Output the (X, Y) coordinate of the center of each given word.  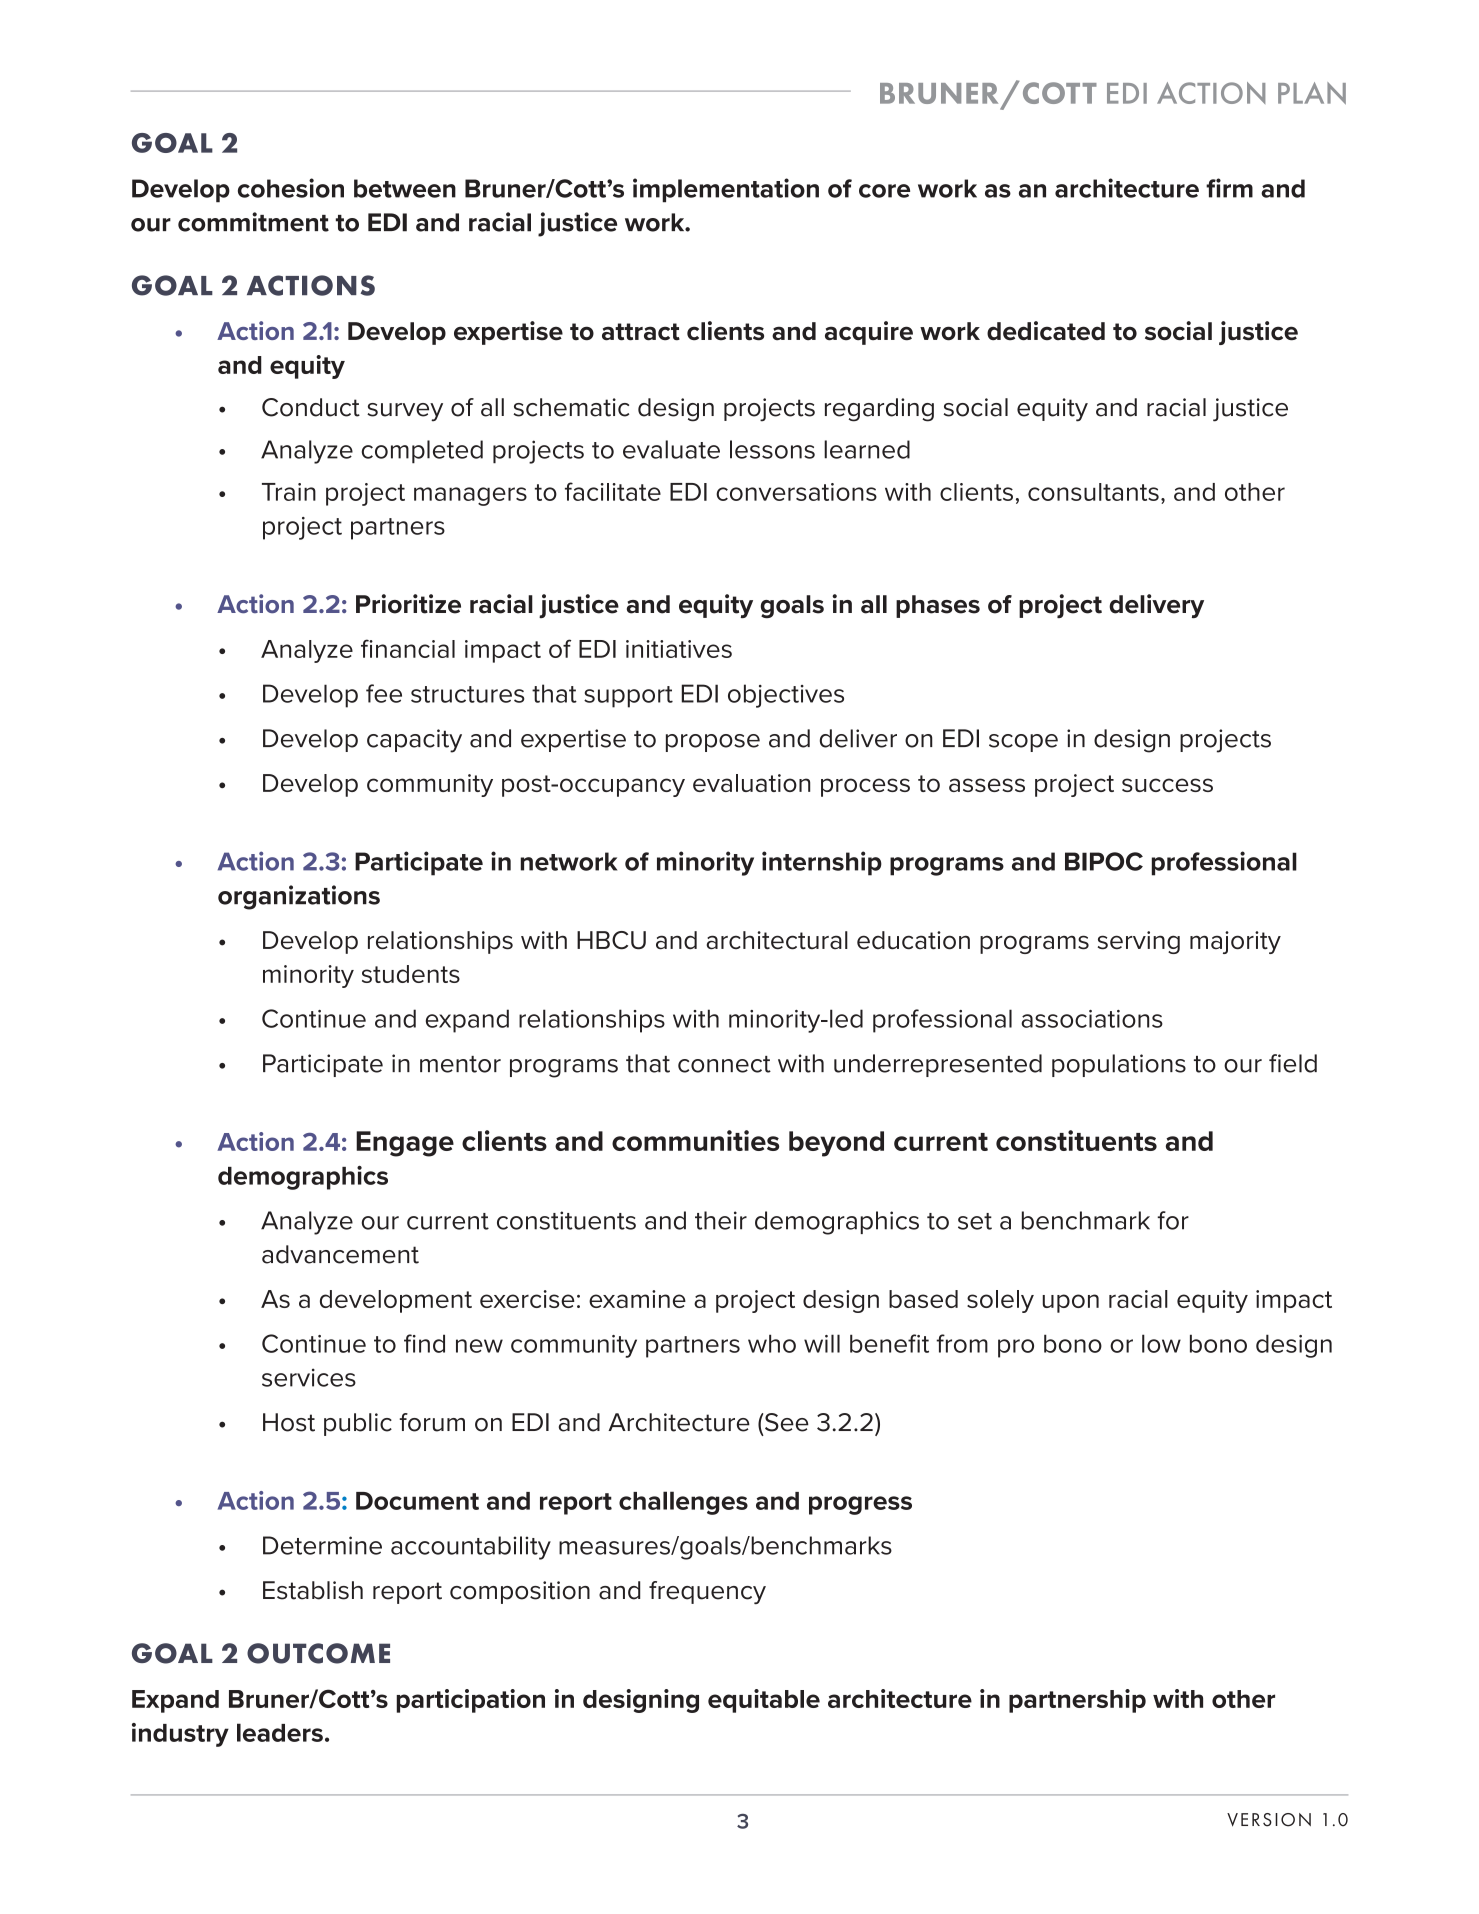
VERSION (1269, 1820)
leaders (280, 1732)
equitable (764, 1701)
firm (1229, 188)
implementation (726, 190)
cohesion (291, 188)
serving (1139, 942)
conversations (796, 492)
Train (289, 492)
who (772, 1343)
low (1161, 1343)
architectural (777, 940)
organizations (299, 897)
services (309, 1377)
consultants (1093, 492)
